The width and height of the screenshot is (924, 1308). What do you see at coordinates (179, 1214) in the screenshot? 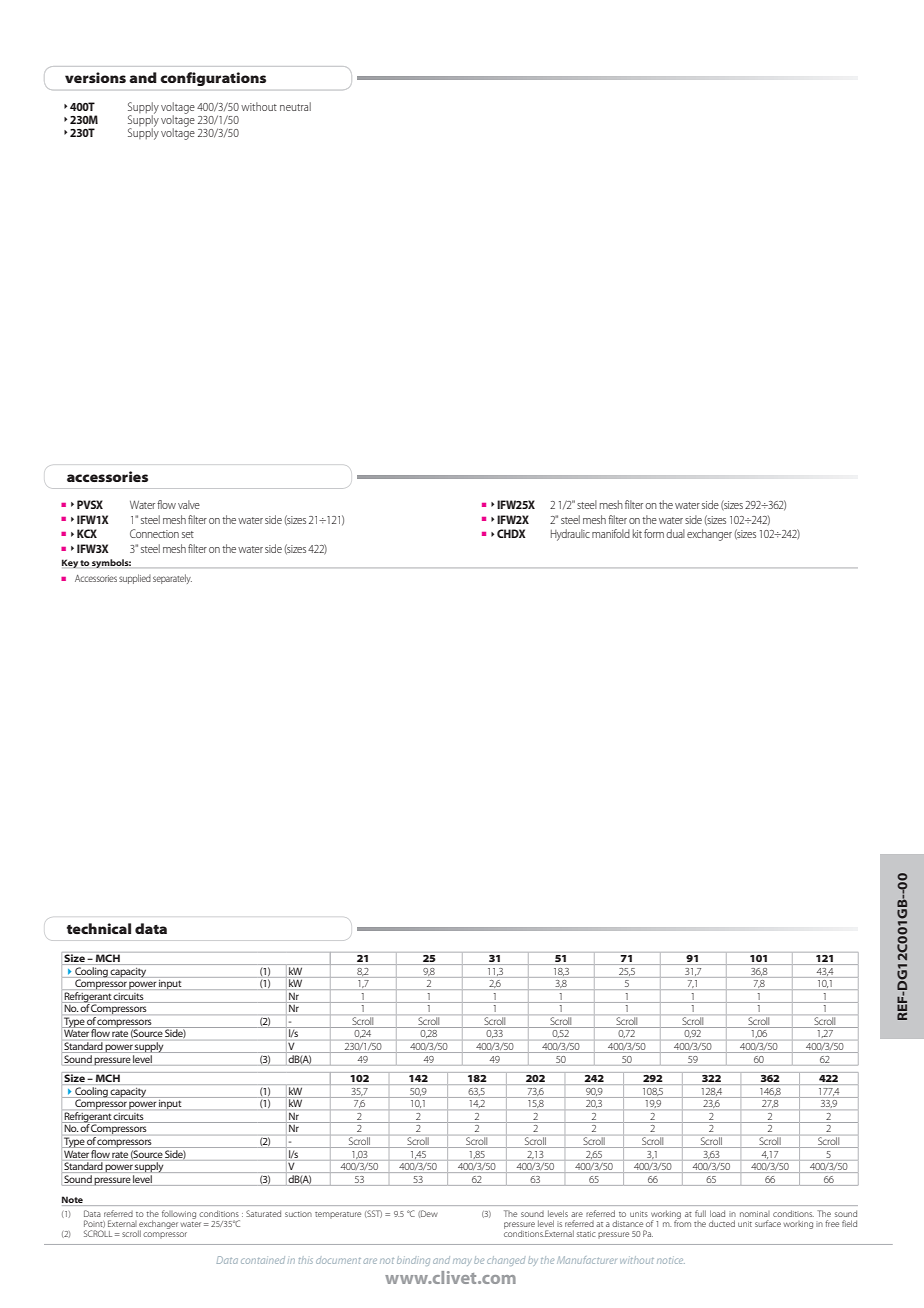
I see `following` at bounding box center [179, 1214].
